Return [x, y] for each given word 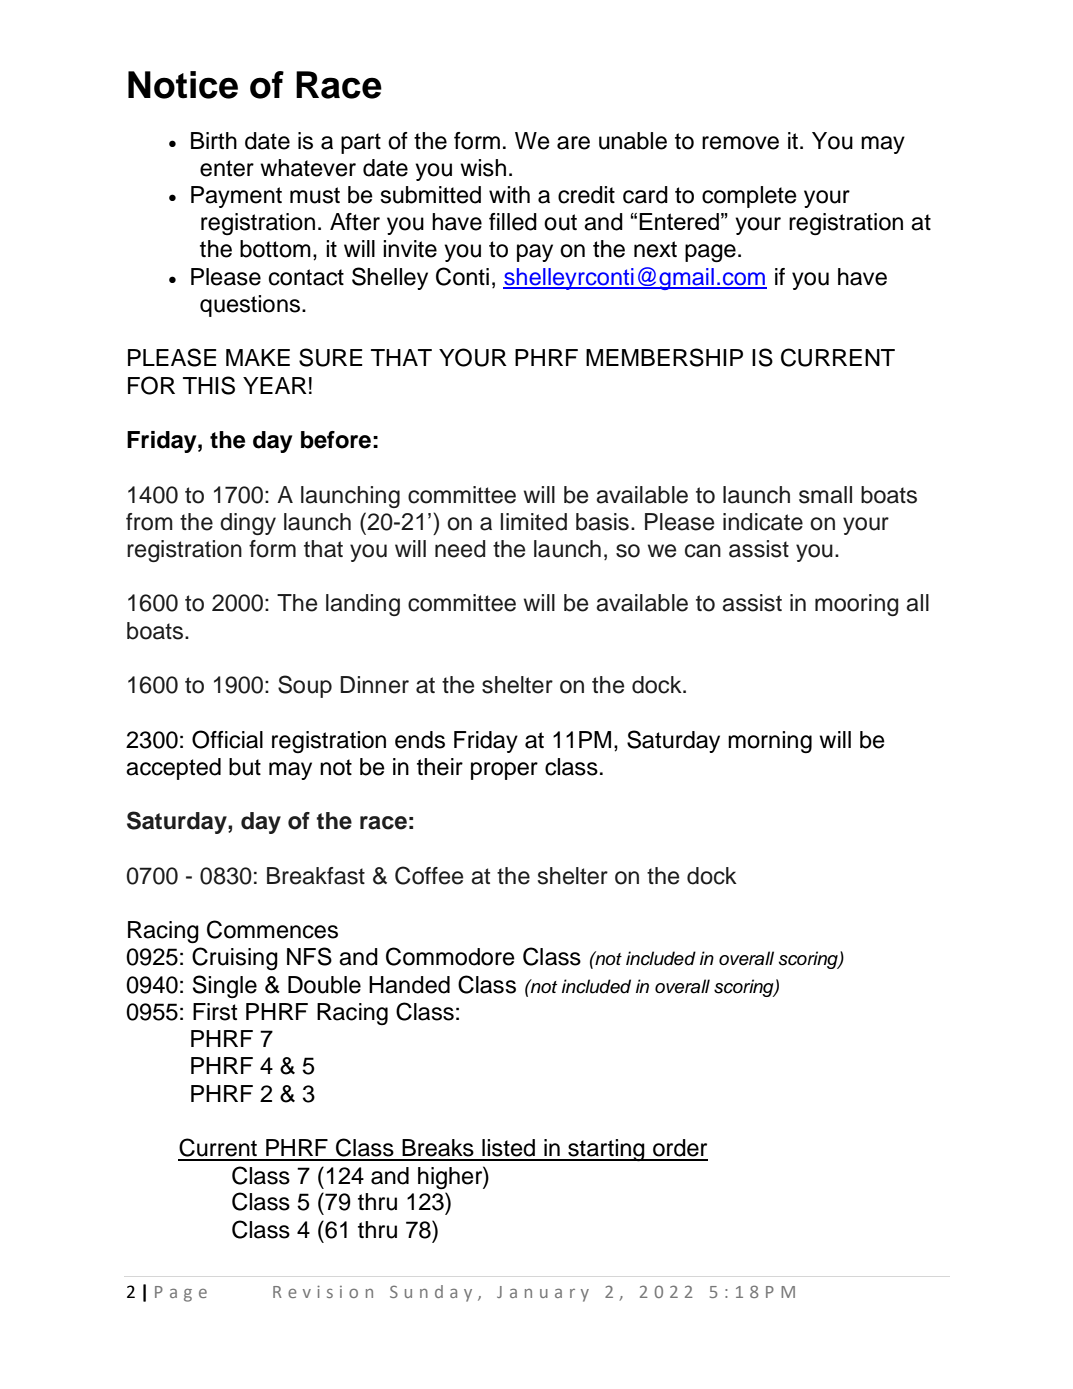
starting [606, 1150]
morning [770, 742]
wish [483, 168]
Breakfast [316, 876]
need [460, 549]
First [215, 1012]
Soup [305, 686]
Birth [214, 140]
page [710, 253]
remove [740, 143]
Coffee [429, 875]
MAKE [258, 357]
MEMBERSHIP [664, 357]
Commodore [450, 956]
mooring [856, 605]
